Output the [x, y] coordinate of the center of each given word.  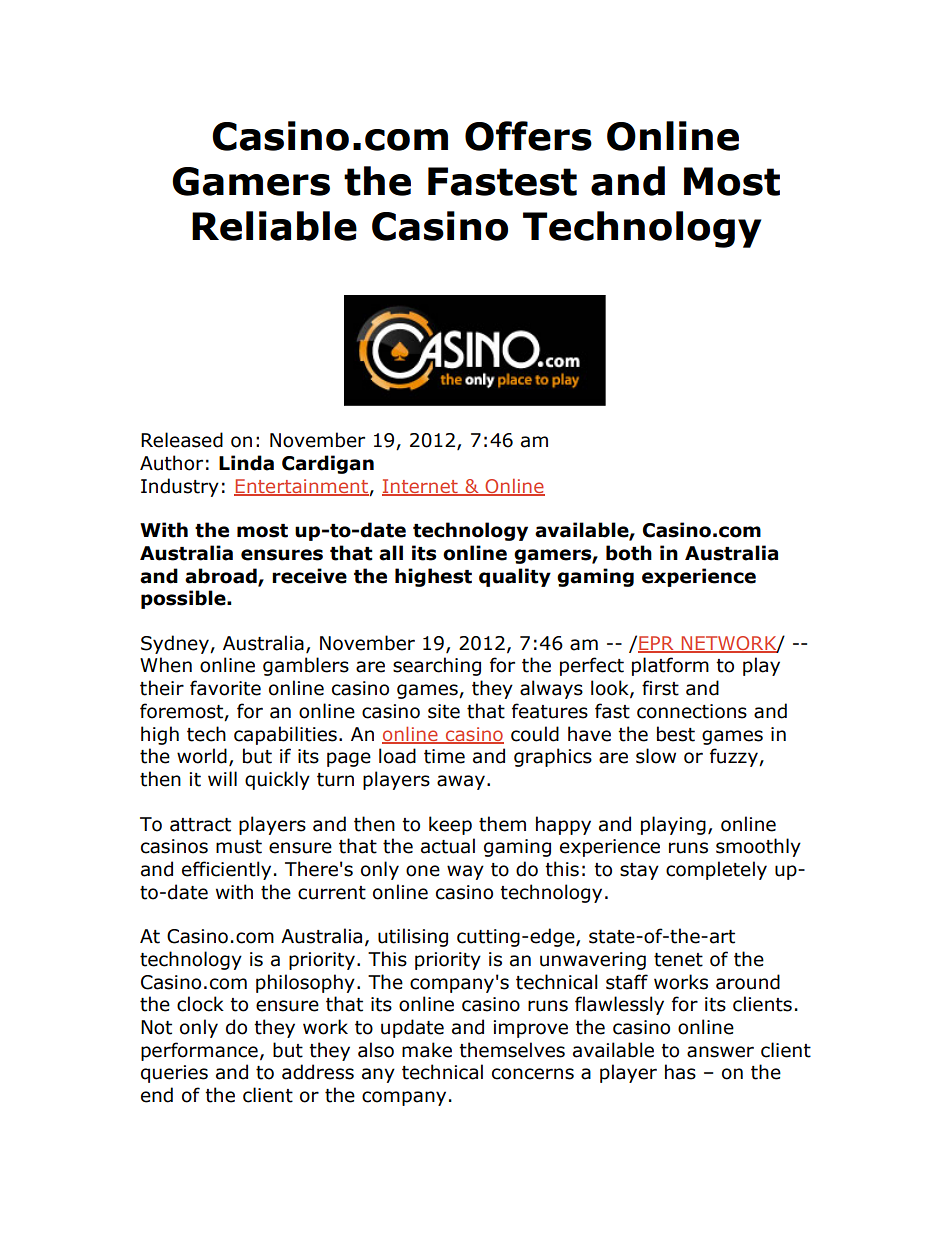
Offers [528, 136]
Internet [421, 487]
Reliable [274, 226]
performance [199, 1051]
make [427, 1050]
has [680, 1072]
